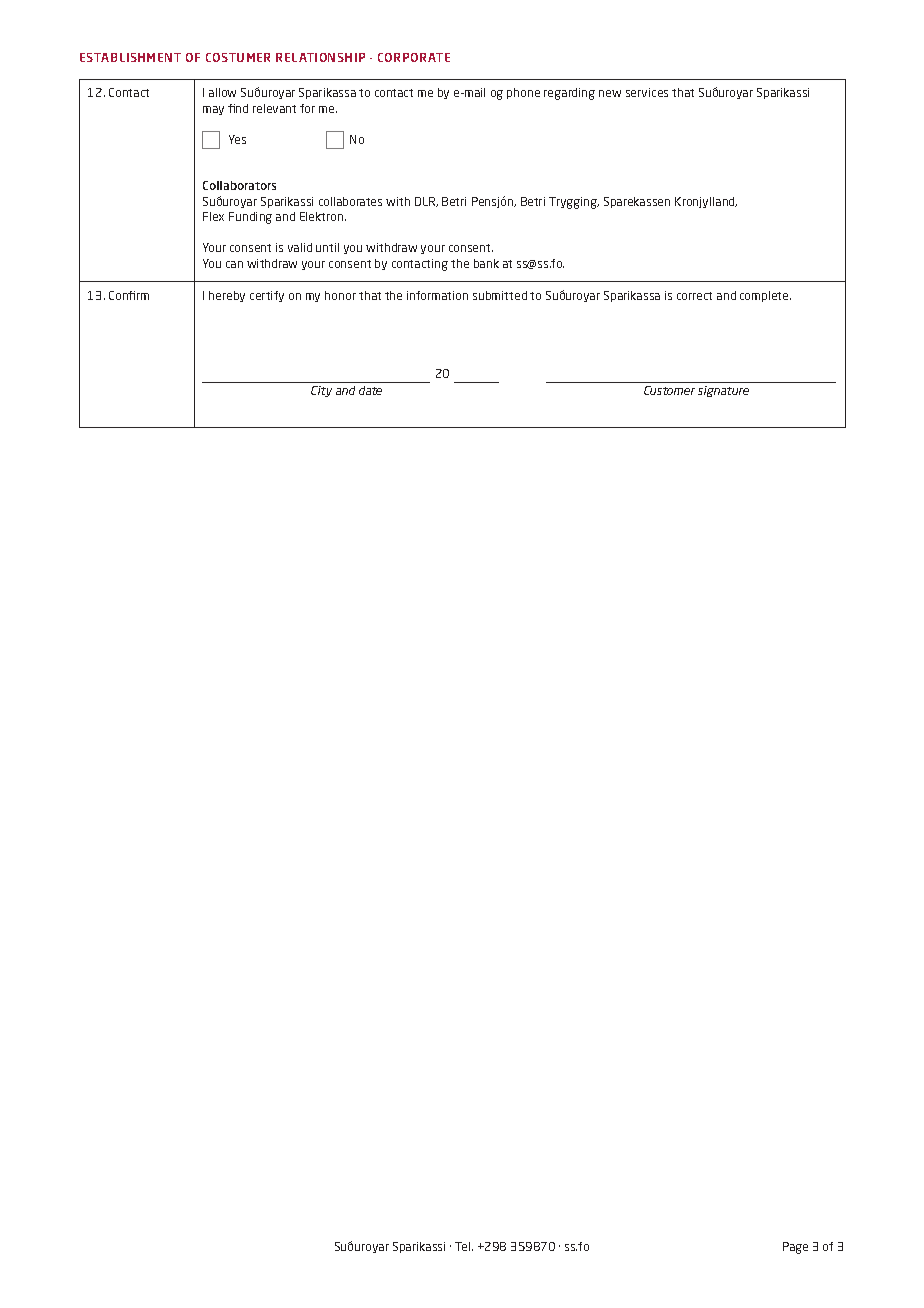  What do you see at coordinates (795, 1248) in the page?
I see `Page` at bounding box center [795, 1248].
